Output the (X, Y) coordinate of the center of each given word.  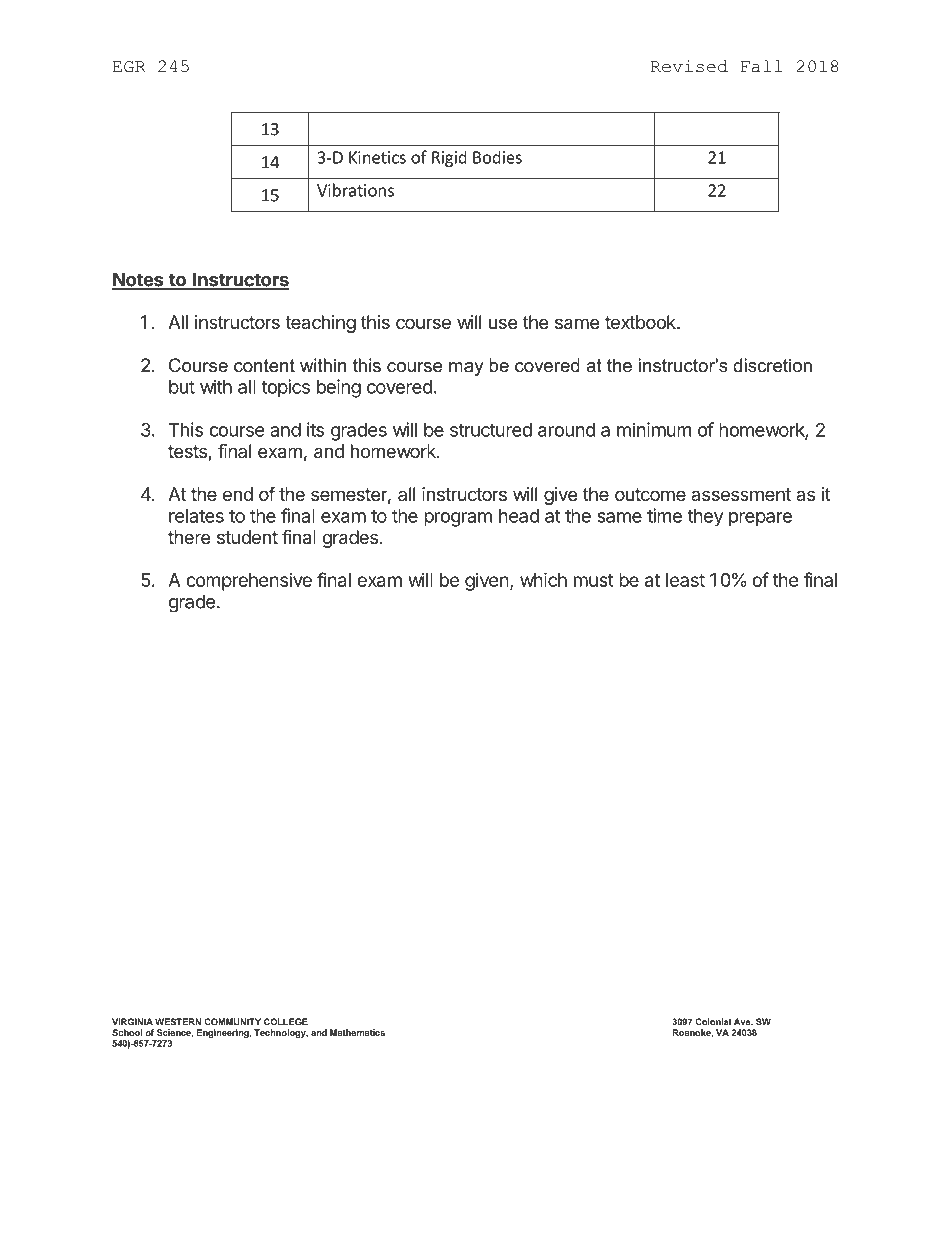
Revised (689, 66)
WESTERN (178, 1022)
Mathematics (357, 1032)
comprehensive (249, 582)
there (189, 537)
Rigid (449, 158)
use (503, 323)
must (594, 580)
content (264, 366)
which (543, 579)
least (685, 580)
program (458, 519)
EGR (129, 67)
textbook (641, 322)
